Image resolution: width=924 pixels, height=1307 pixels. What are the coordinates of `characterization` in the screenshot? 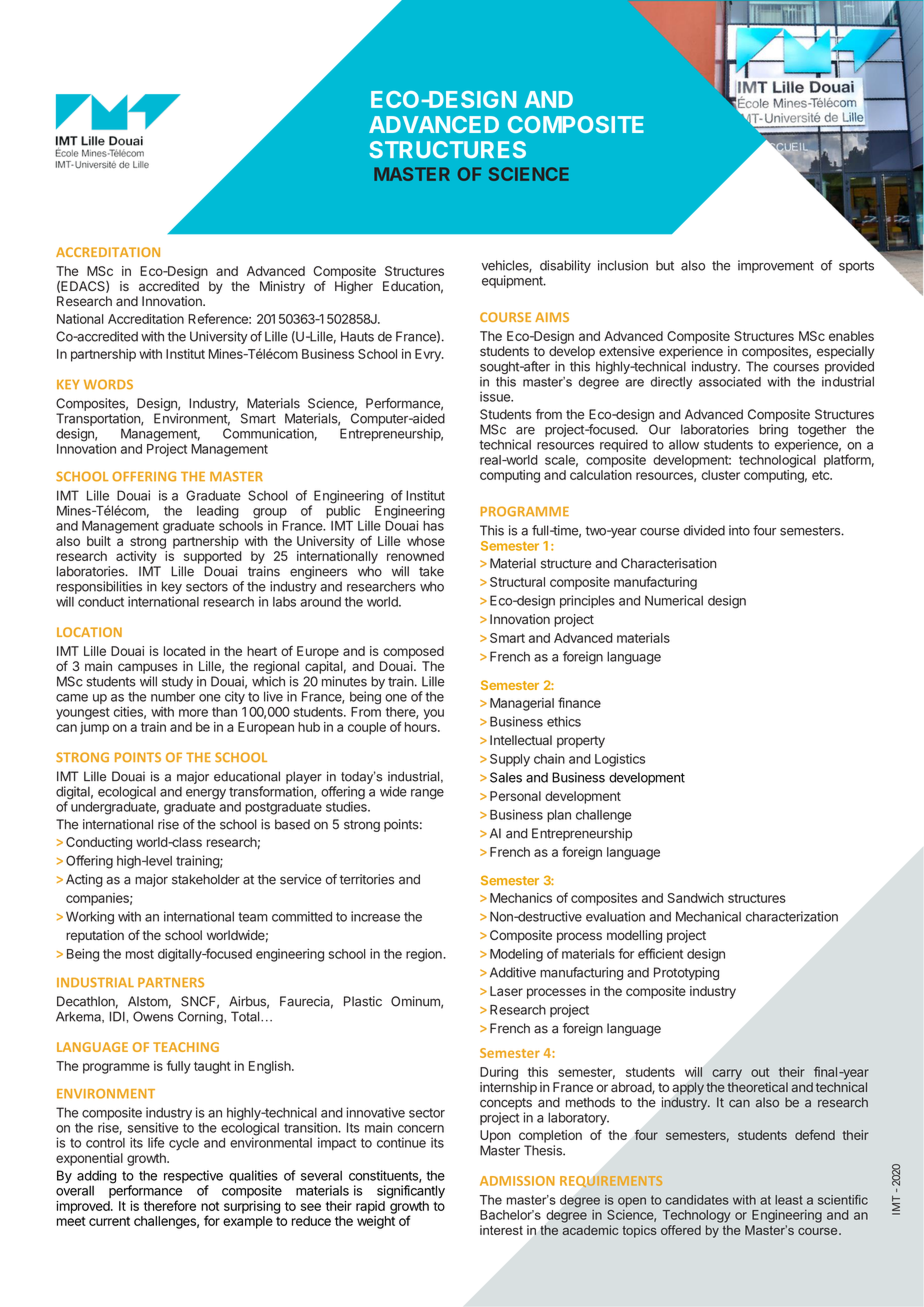 It's located at (792, 916).
